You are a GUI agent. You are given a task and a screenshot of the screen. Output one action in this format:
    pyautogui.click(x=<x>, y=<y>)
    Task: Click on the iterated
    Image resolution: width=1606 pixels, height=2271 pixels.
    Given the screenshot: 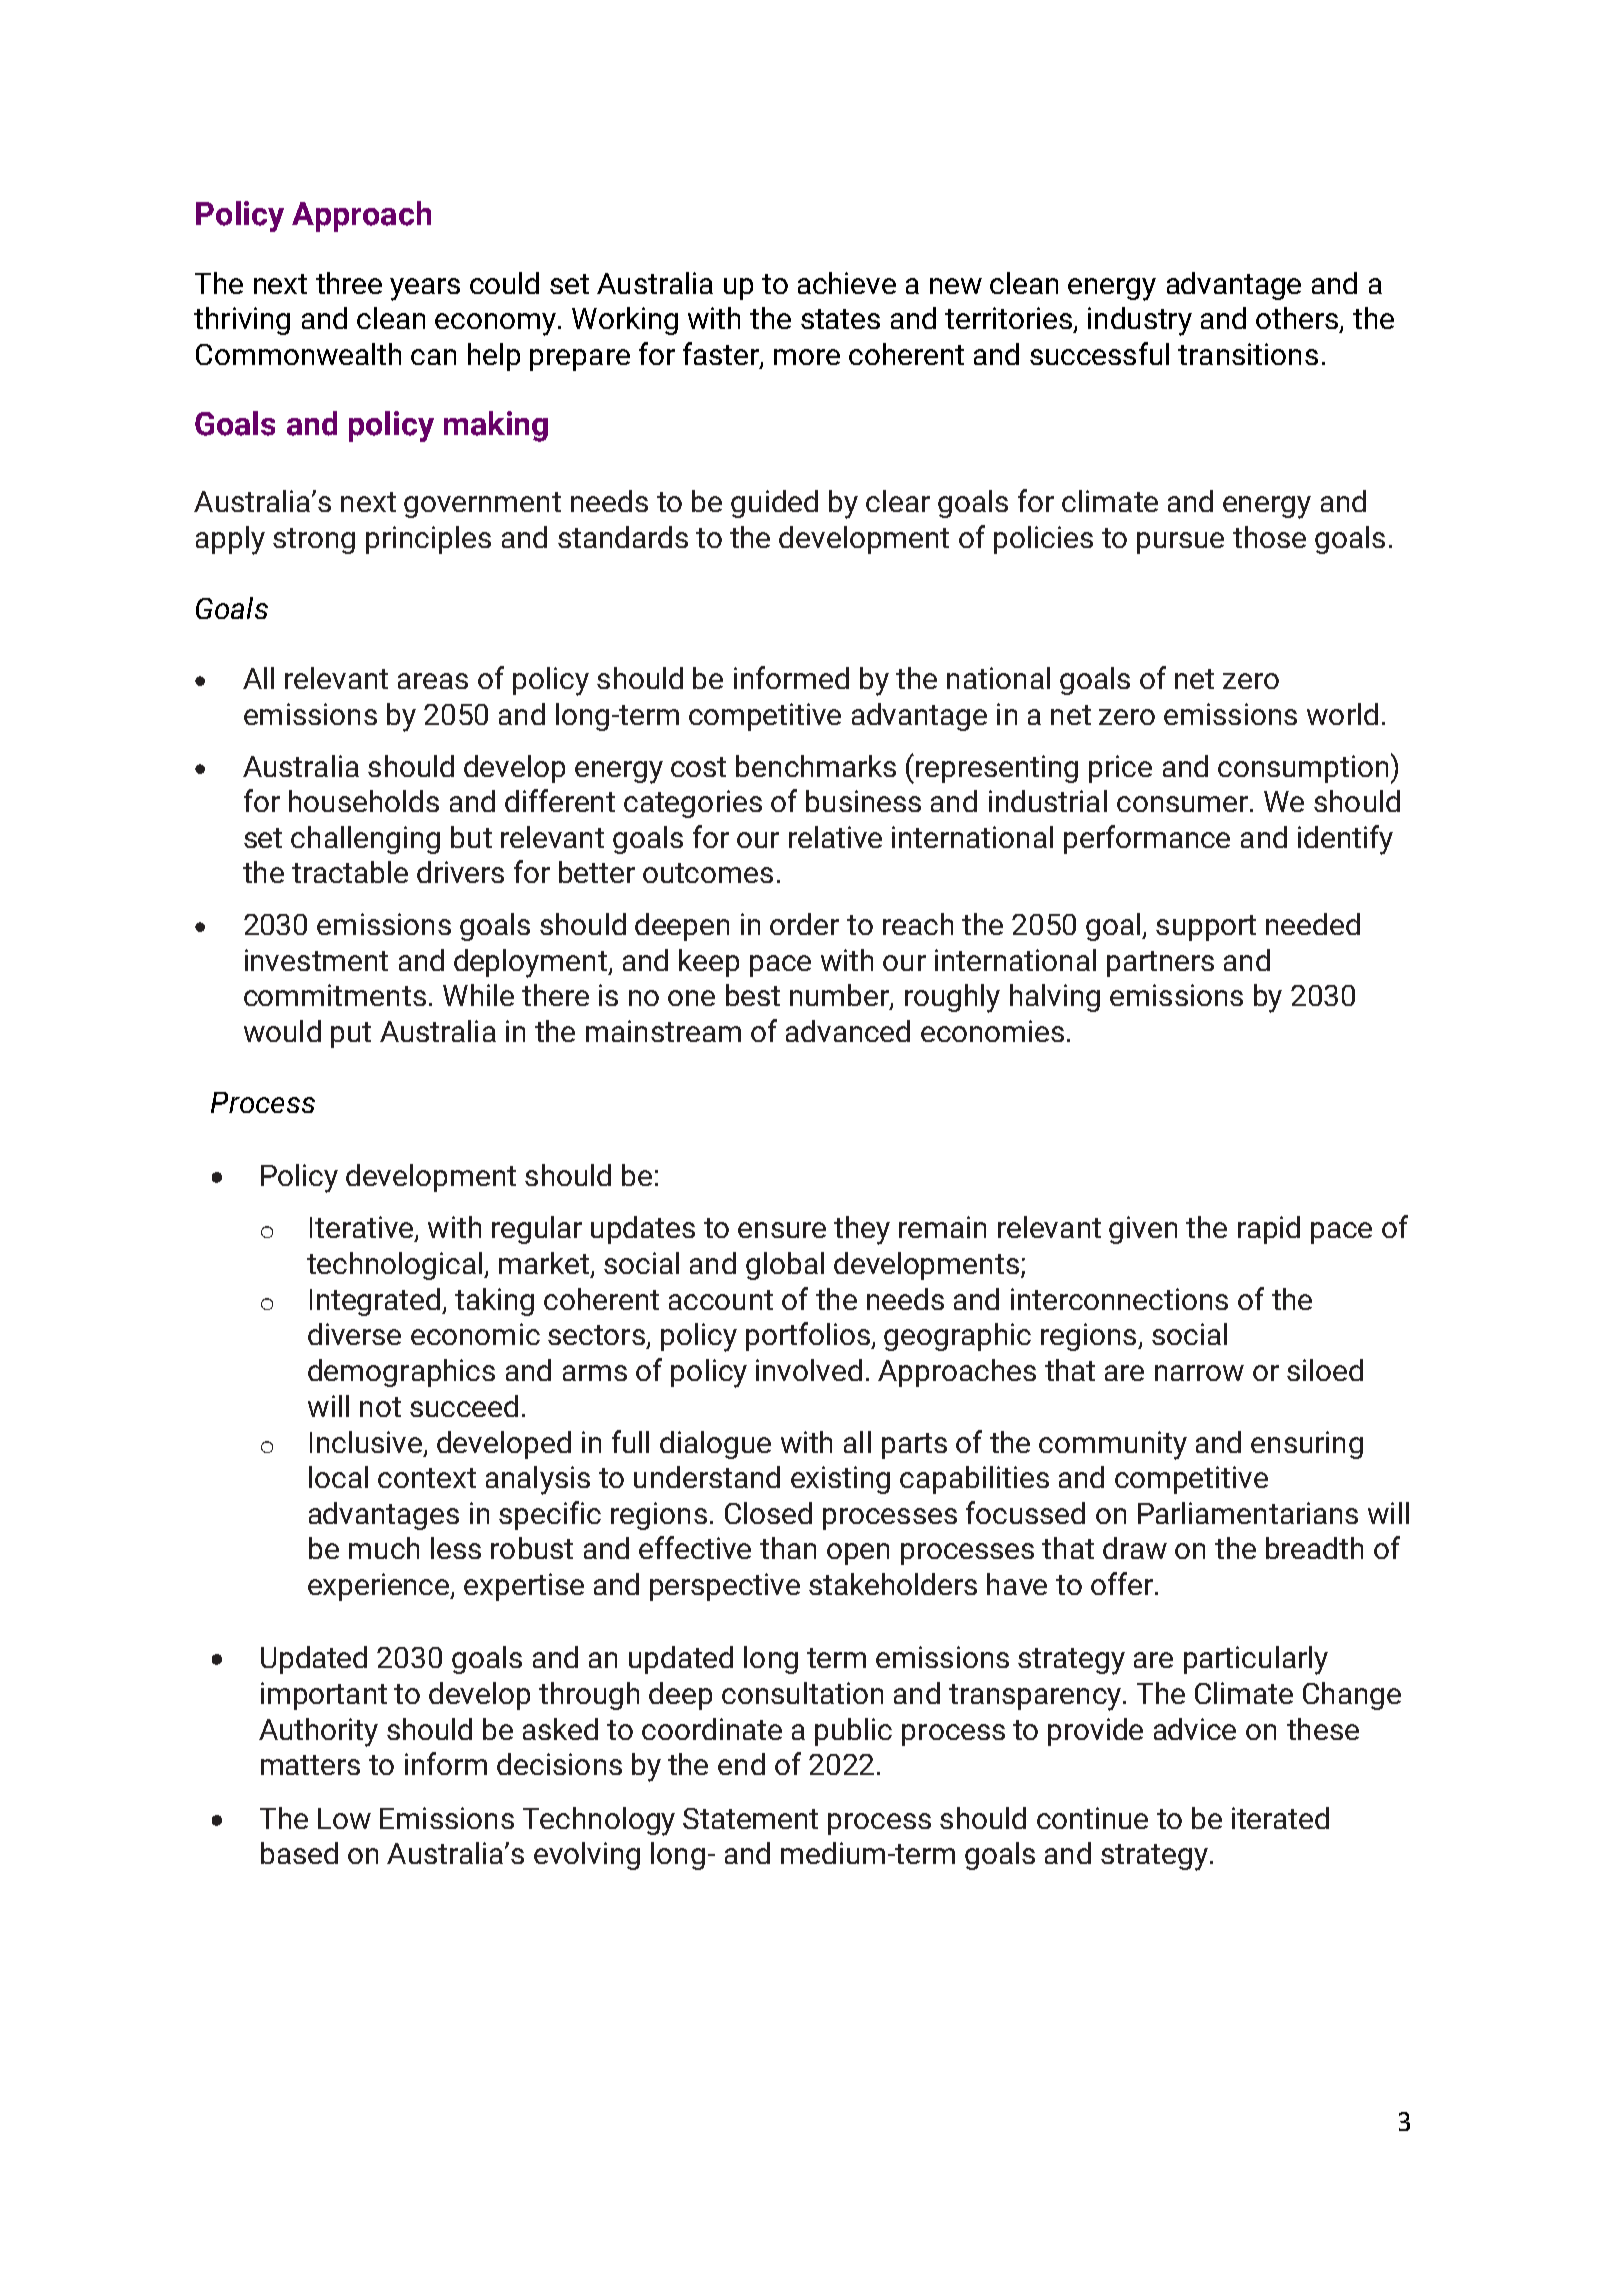 What is the action you would take?
    pyautogui.click(x=1280, y=1818)
